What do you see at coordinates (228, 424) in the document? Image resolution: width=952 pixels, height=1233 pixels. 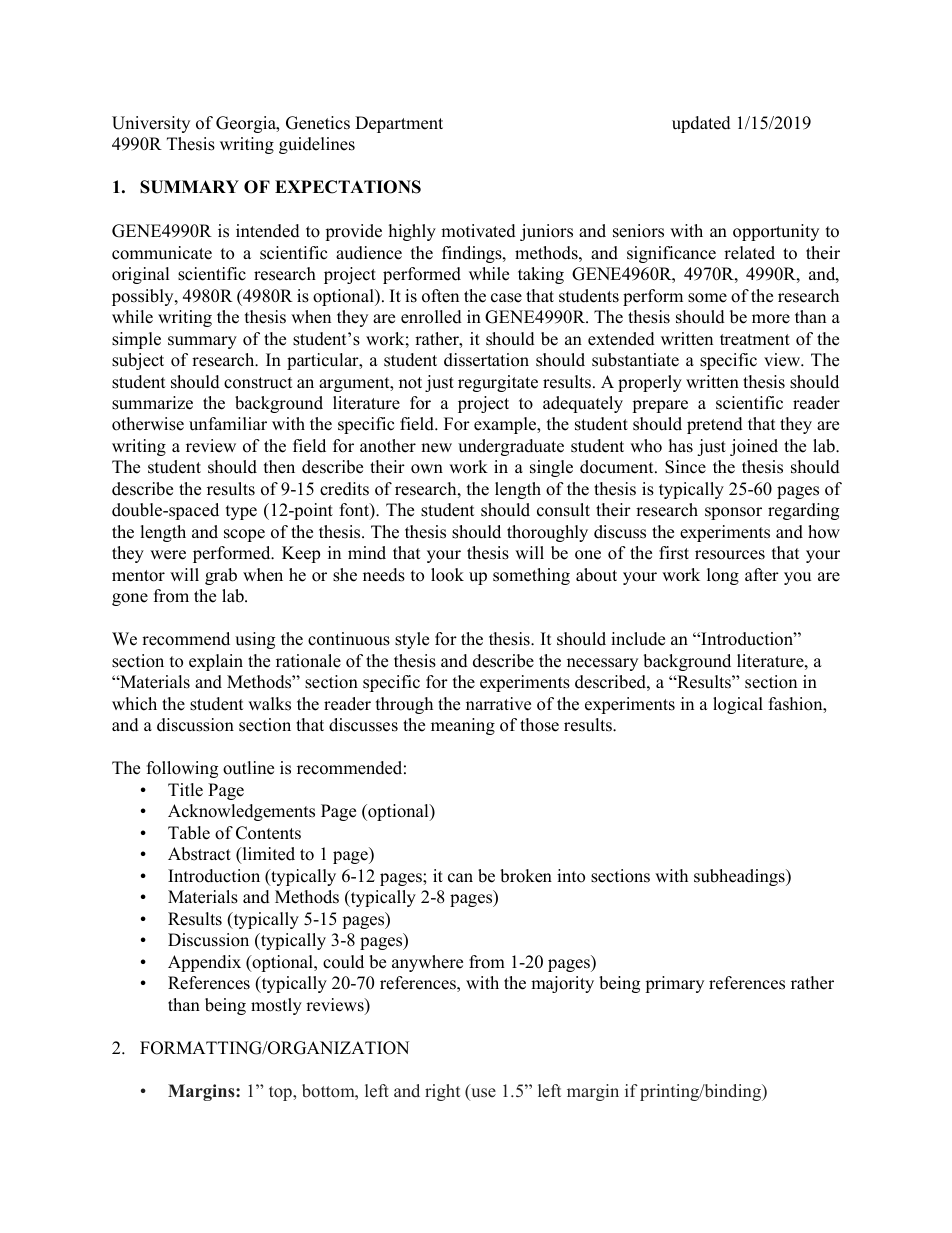 I see `unfamiliar` at bounding box center [228, 424].
